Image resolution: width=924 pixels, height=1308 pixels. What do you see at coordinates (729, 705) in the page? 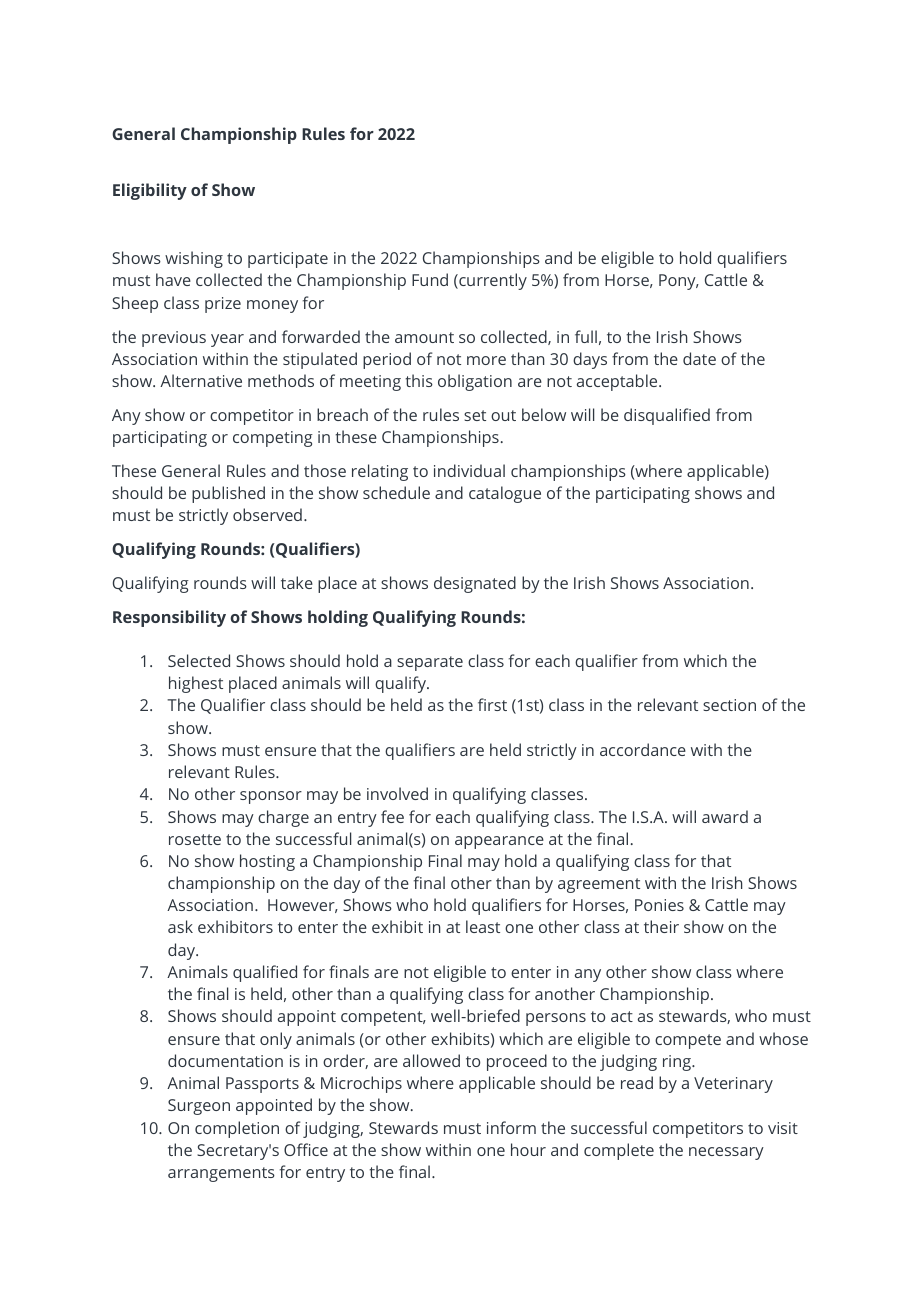
I see `section` at bounding box center [729, 705].
